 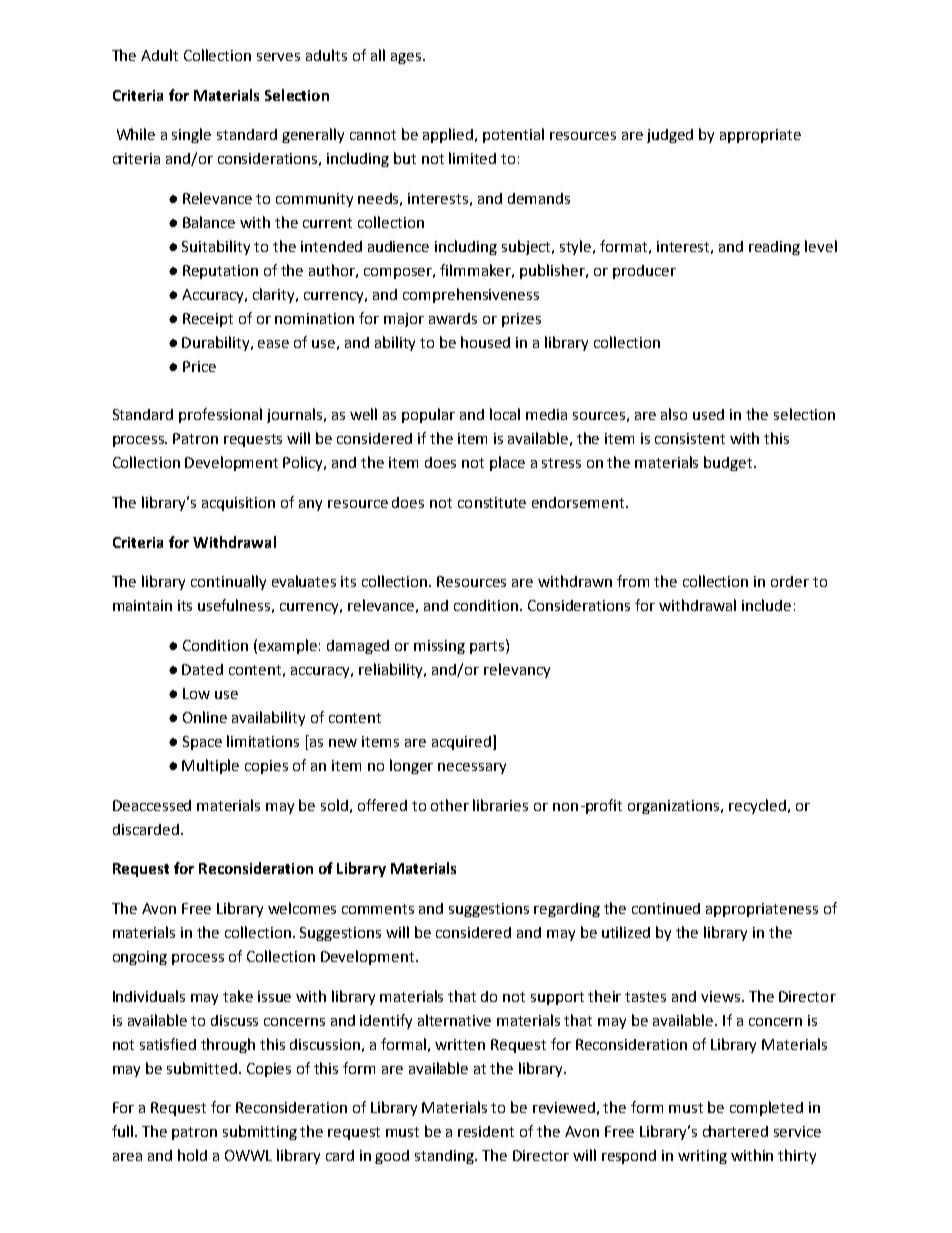 What do you see at coordinates (191, 135) in the screenshot?
I see `single` at bounding box center [191, 135].
